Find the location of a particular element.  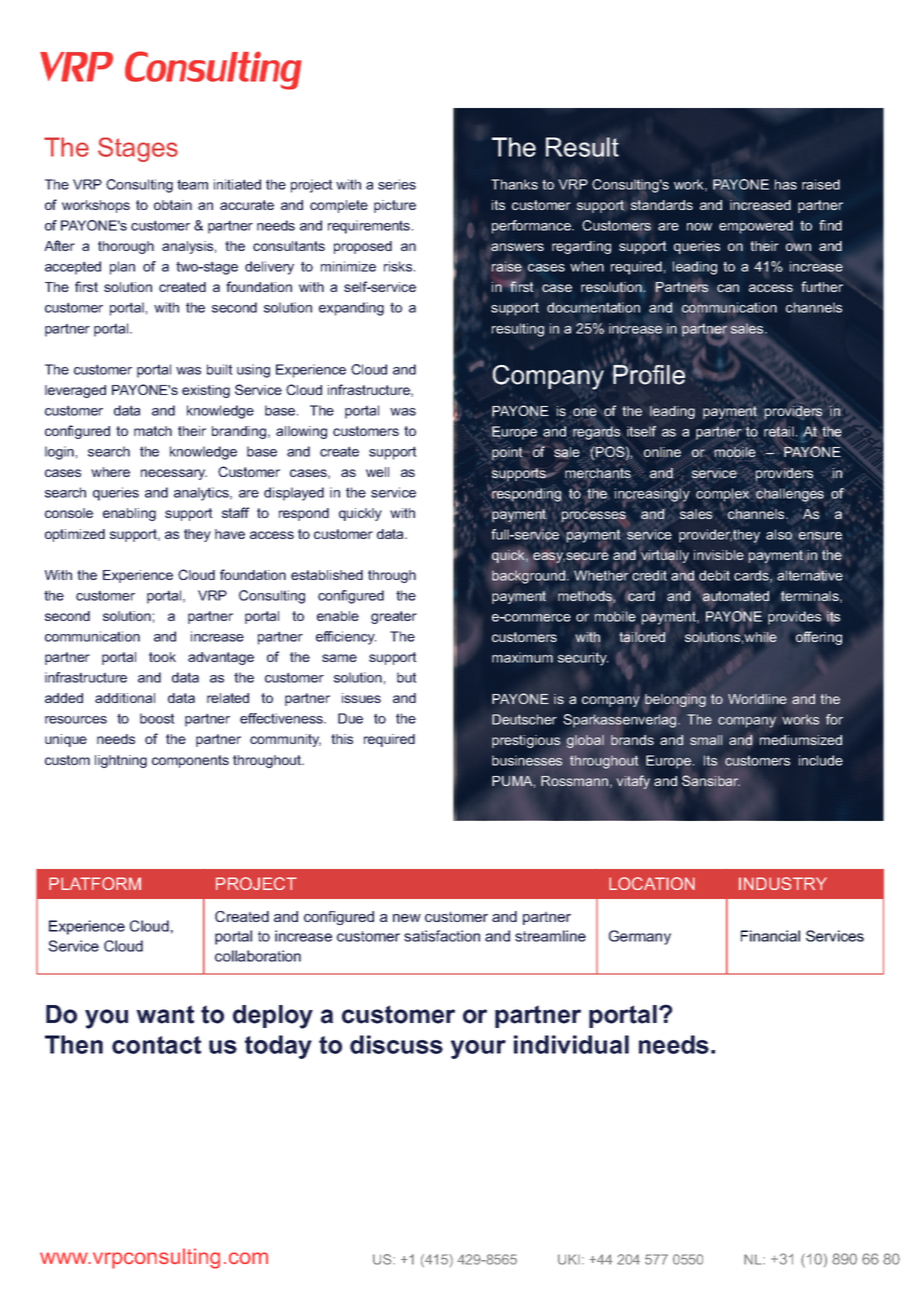

contact is located at coordinates (156, 1045).
